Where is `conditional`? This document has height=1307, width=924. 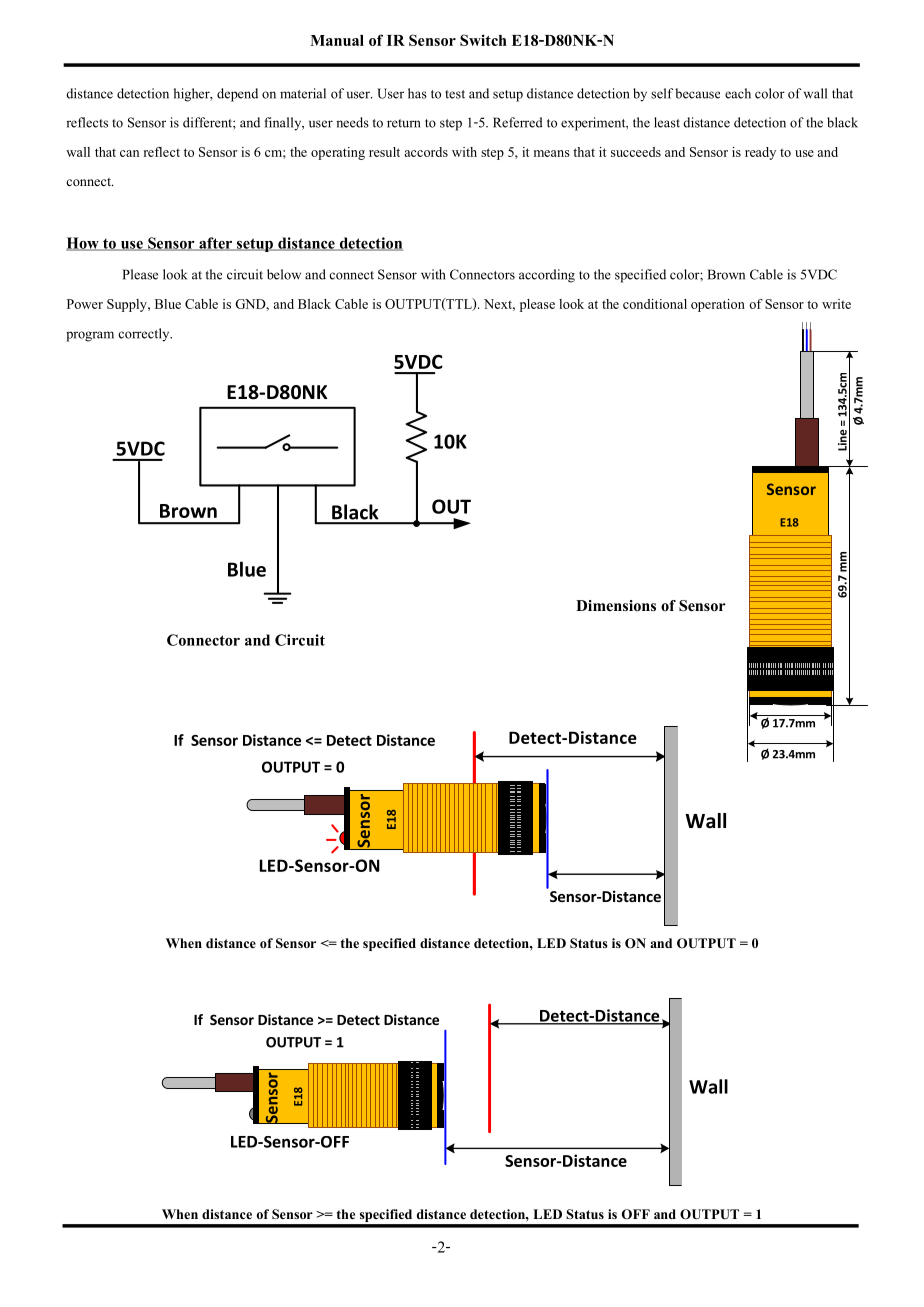 conditional is located at coordinates (655, 304).
